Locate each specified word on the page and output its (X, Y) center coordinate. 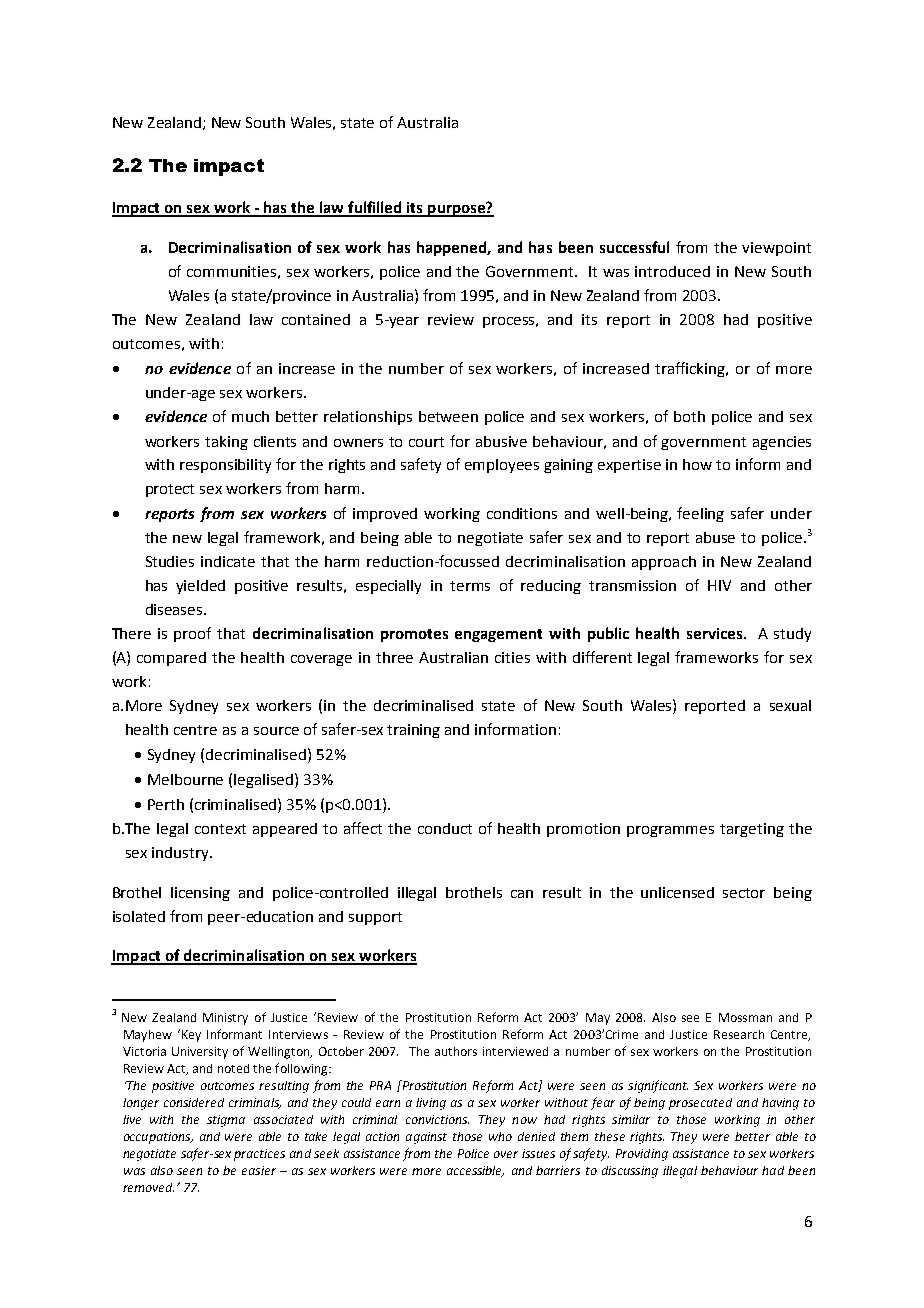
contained (316, 319)
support (375, 918)
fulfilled (375, 208)
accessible (475, 1171)
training (413, 731)
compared (171, 659)
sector (744, 893)
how (697, 464)
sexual (790, 705)
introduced (672, 271)
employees (502, 466)
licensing (200, 894)
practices (259, 1155)
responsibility (225, 466)
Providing (642, 1155)
